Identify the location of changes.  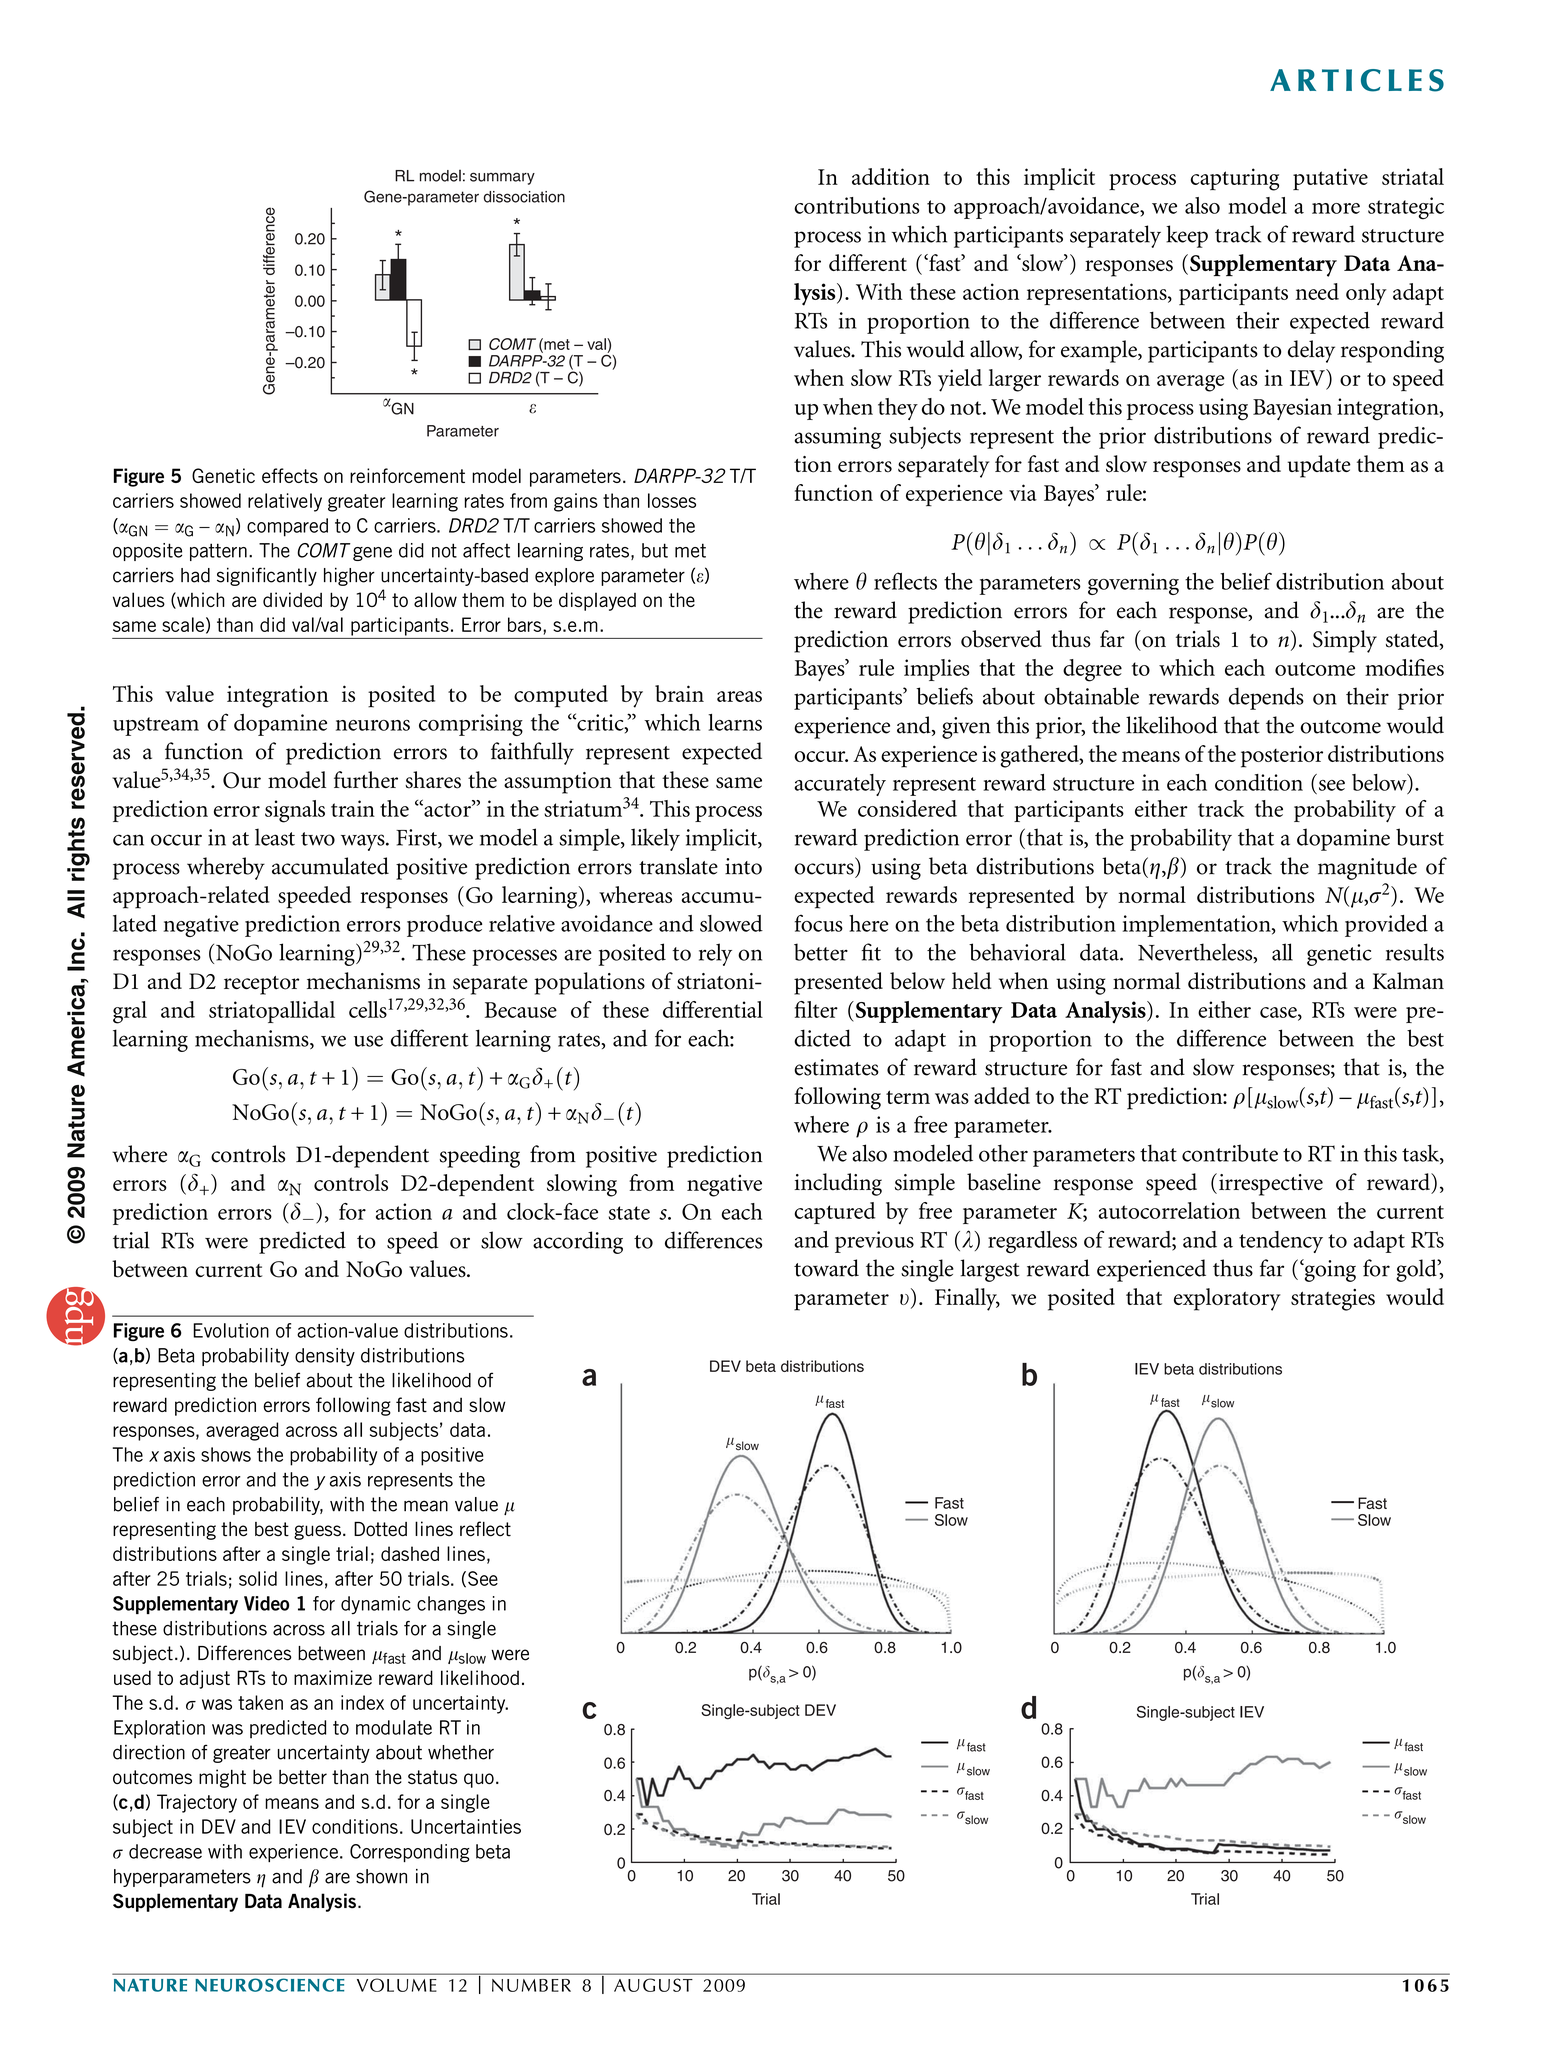
(451, 1605).
